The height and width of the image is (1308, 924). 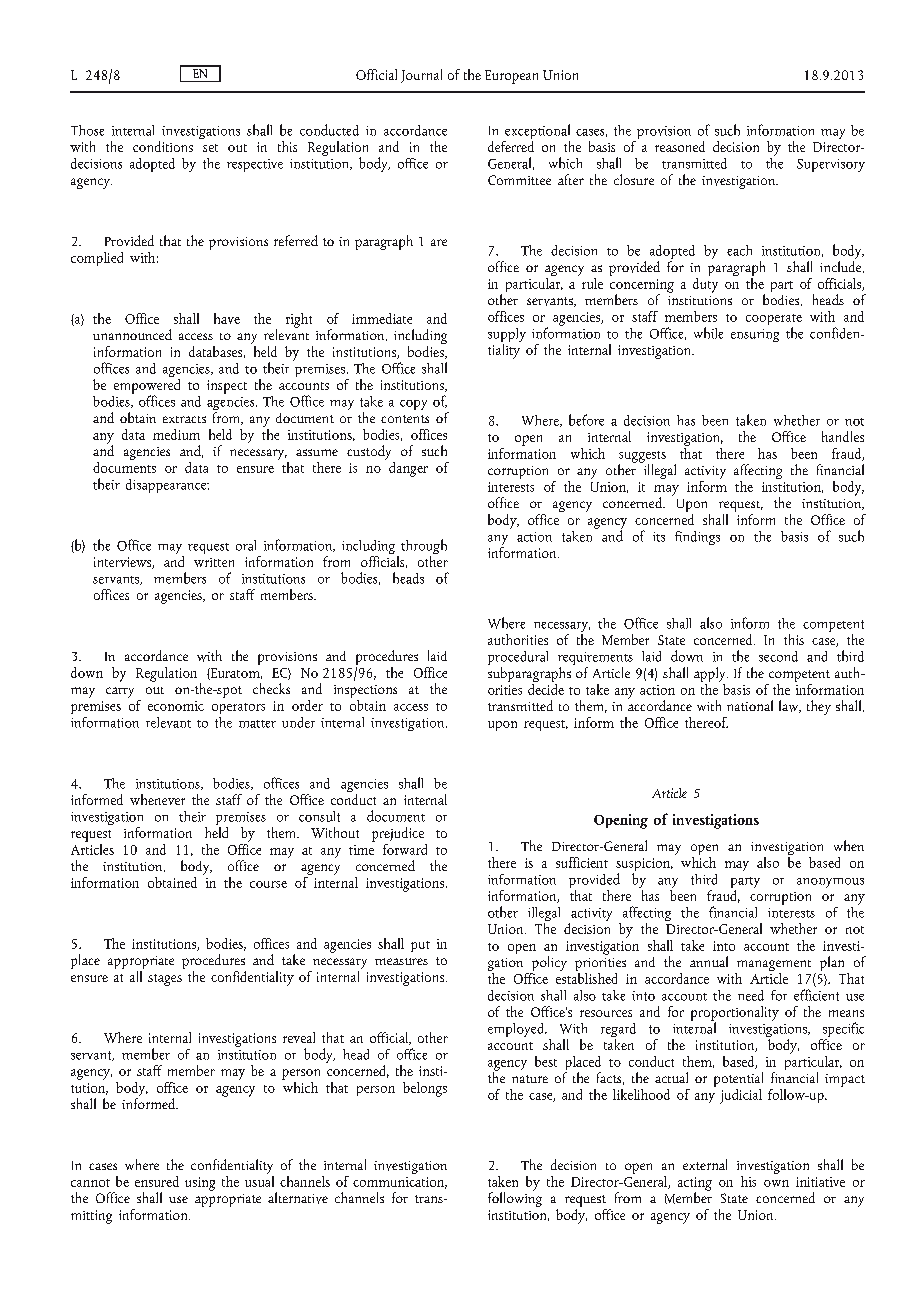 I want to click on conditions, so click(x=163, y=146).
